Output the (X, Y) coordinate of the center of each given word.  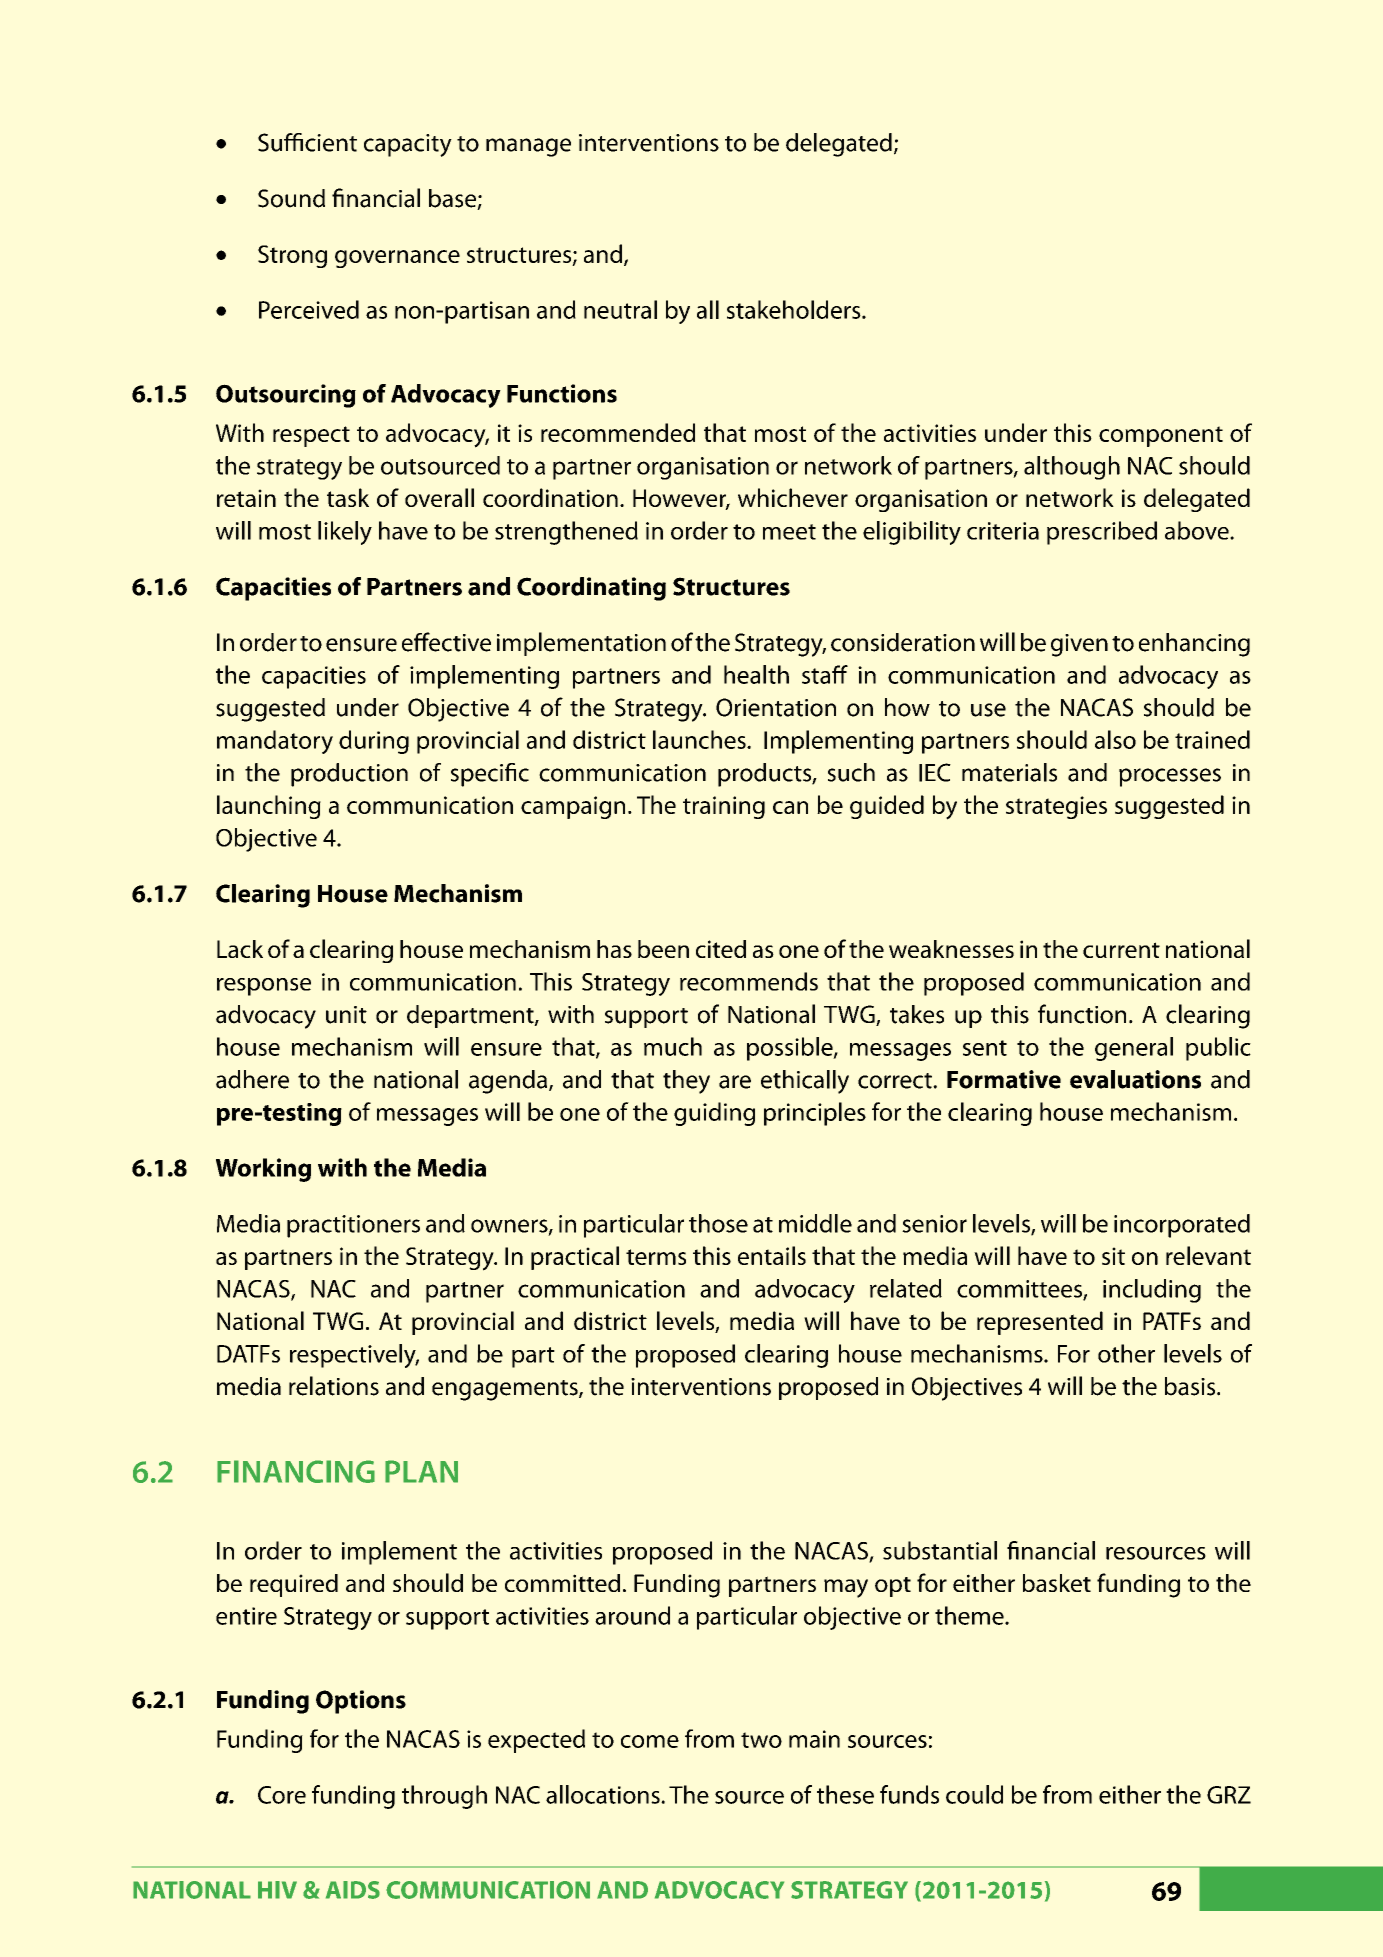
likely (345, 533)
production (349, 775)
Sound (291, 198)
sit (1113, 1256)
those (718, 1223)
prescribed (1102, 533)
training (724, 807)
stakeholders (795, 309)
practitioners (353, 1226)
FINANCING (296, 1471)
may (846, 1588)
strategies (1056, 807)
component (1161, 436)
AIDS (353, 1890)
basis (1191, 1386)
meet (789, 532)
